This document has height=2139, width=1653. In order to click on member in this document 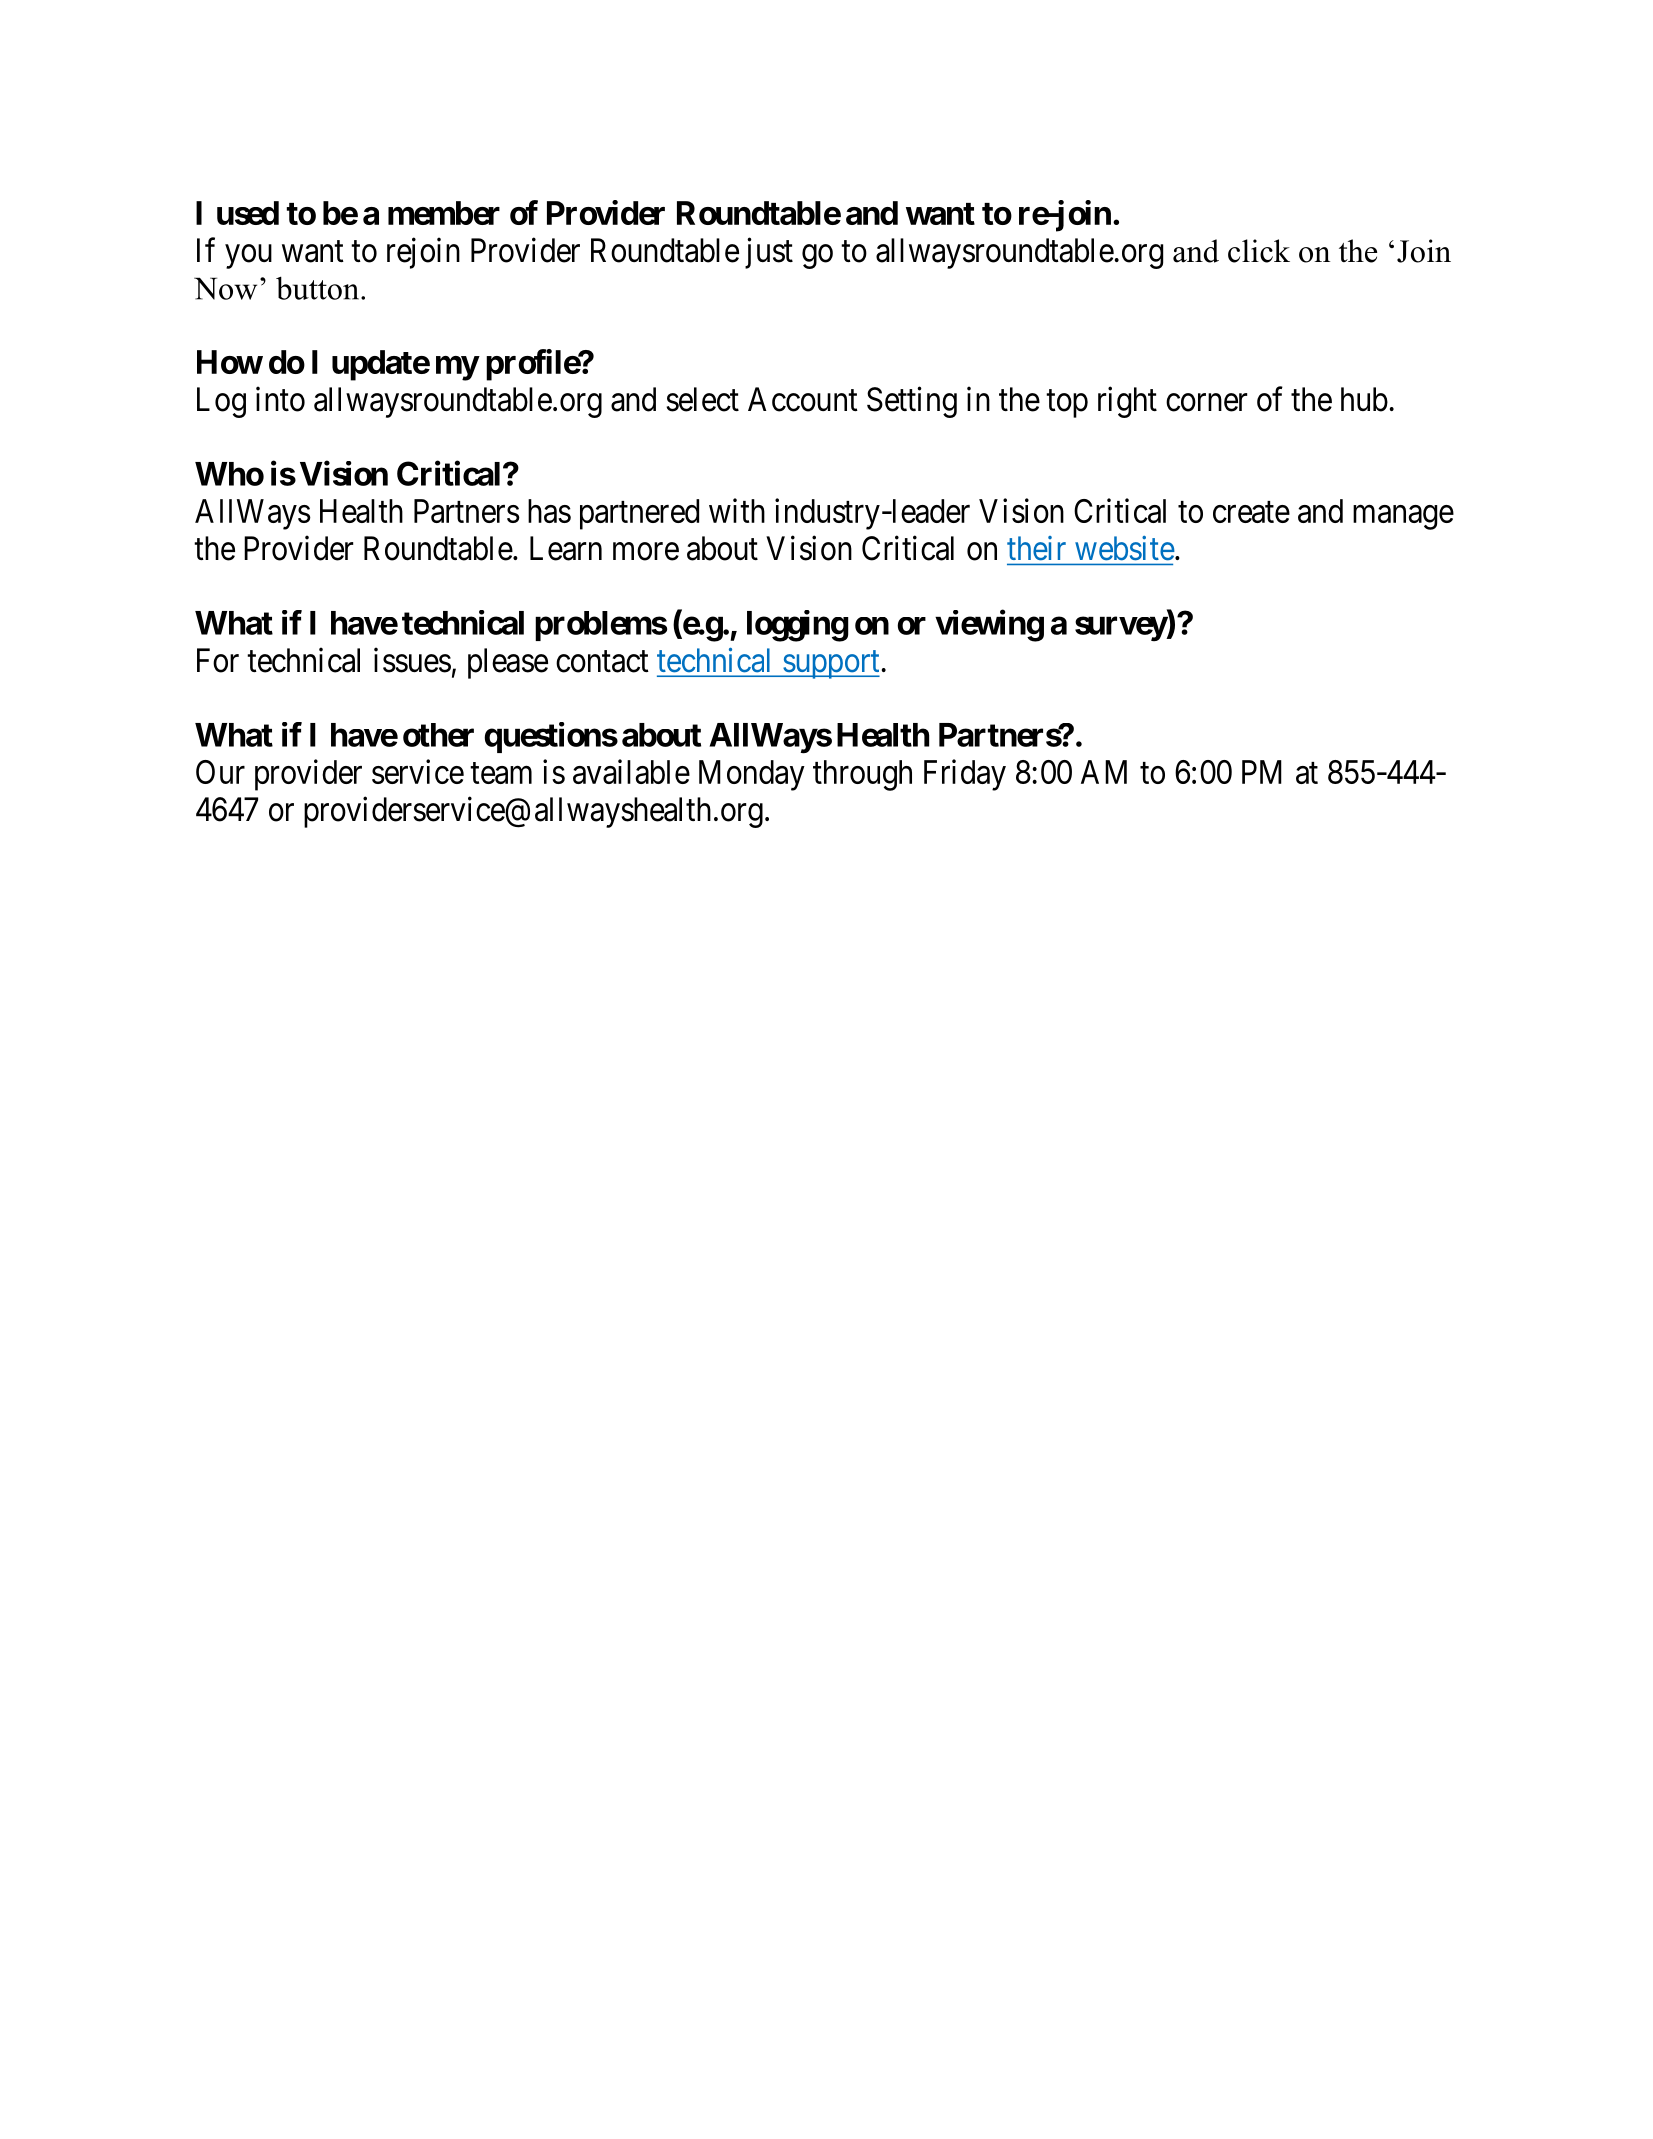, I will do `click(444, 213)`.
